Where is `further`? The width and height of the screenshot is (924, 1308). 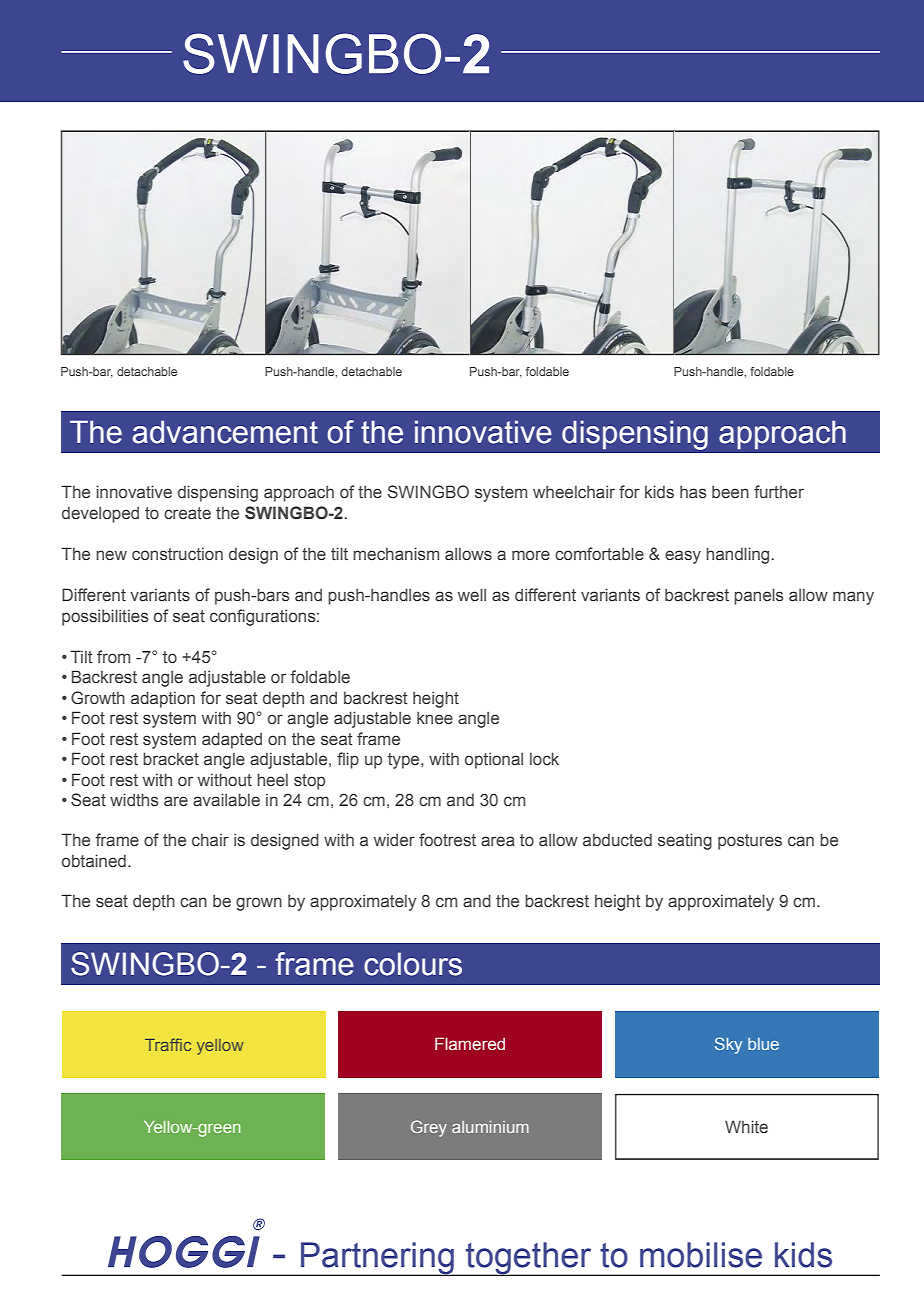 further is located at coordinates (779, 492).
